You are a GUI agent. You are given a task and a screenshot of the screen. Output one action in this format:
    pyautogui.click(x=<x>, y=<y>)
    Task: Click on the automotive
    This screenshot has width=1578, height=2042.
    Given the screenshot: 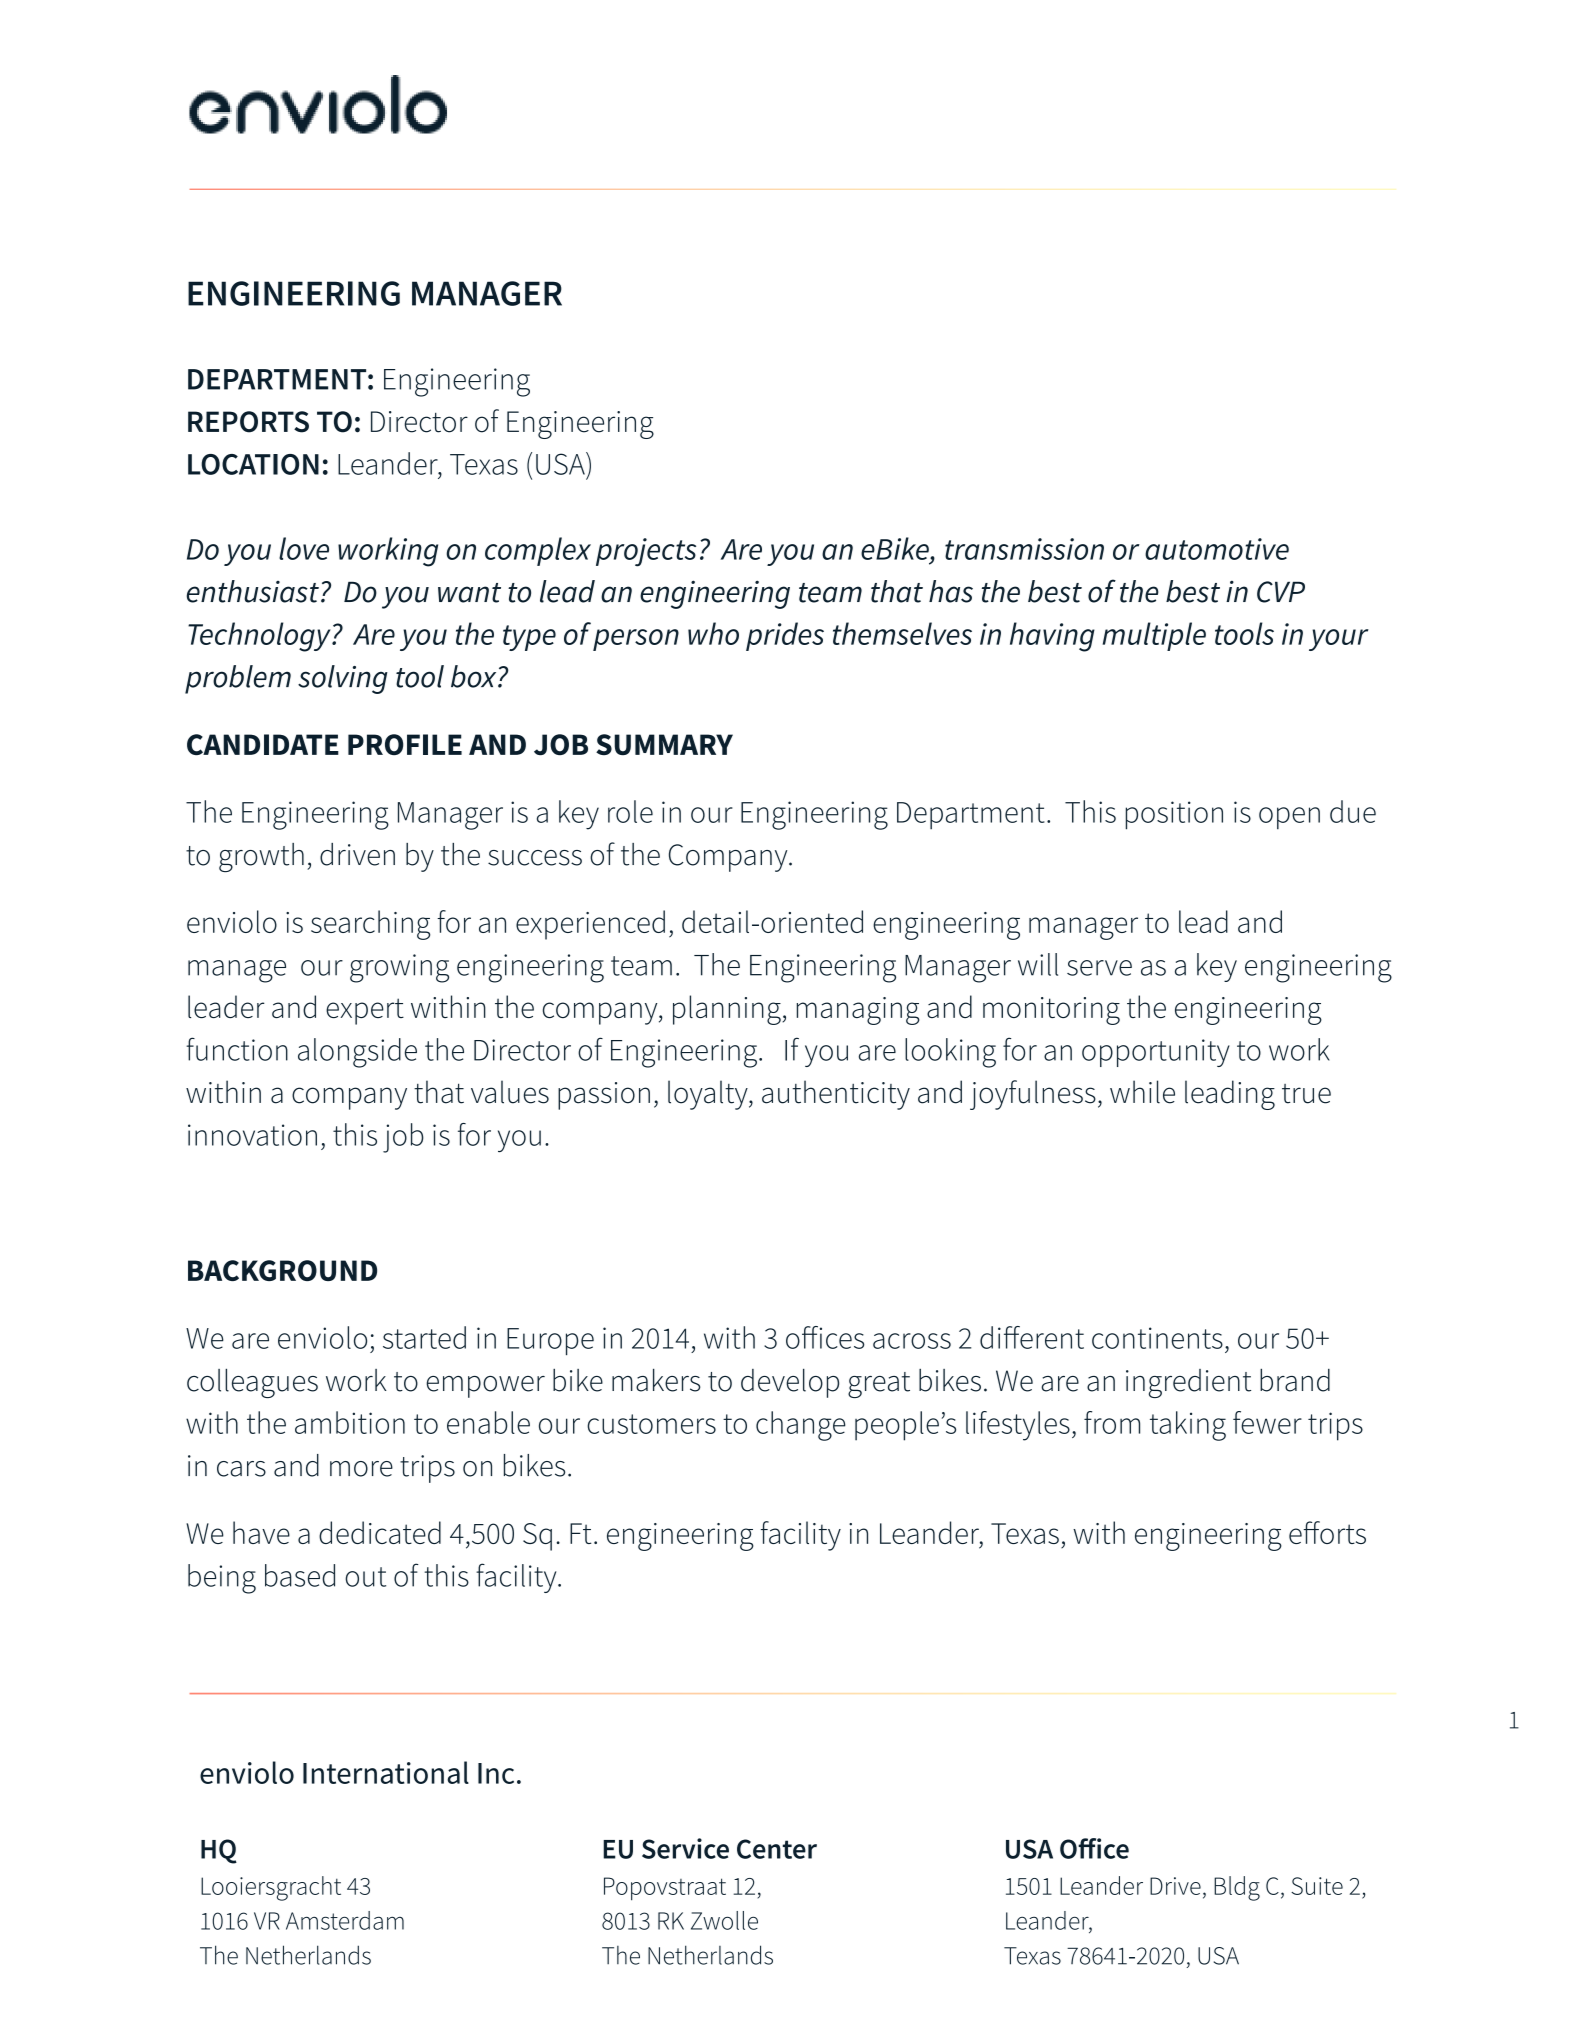 What is the action you would take?
    pyautogui.click(x=1217, y=549)
